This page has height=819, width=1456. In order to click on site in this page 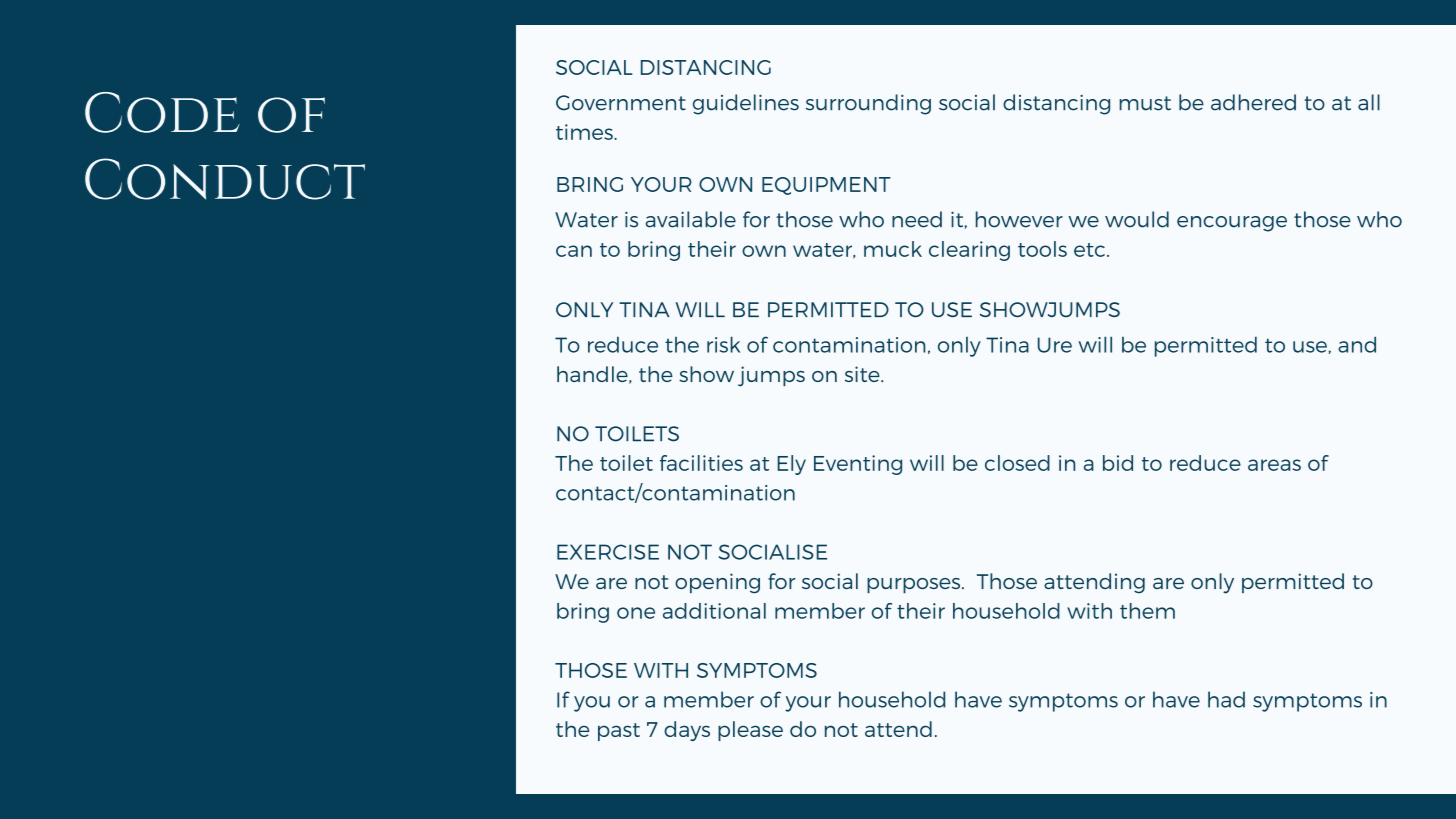, I will do `click(863, 374)`.
